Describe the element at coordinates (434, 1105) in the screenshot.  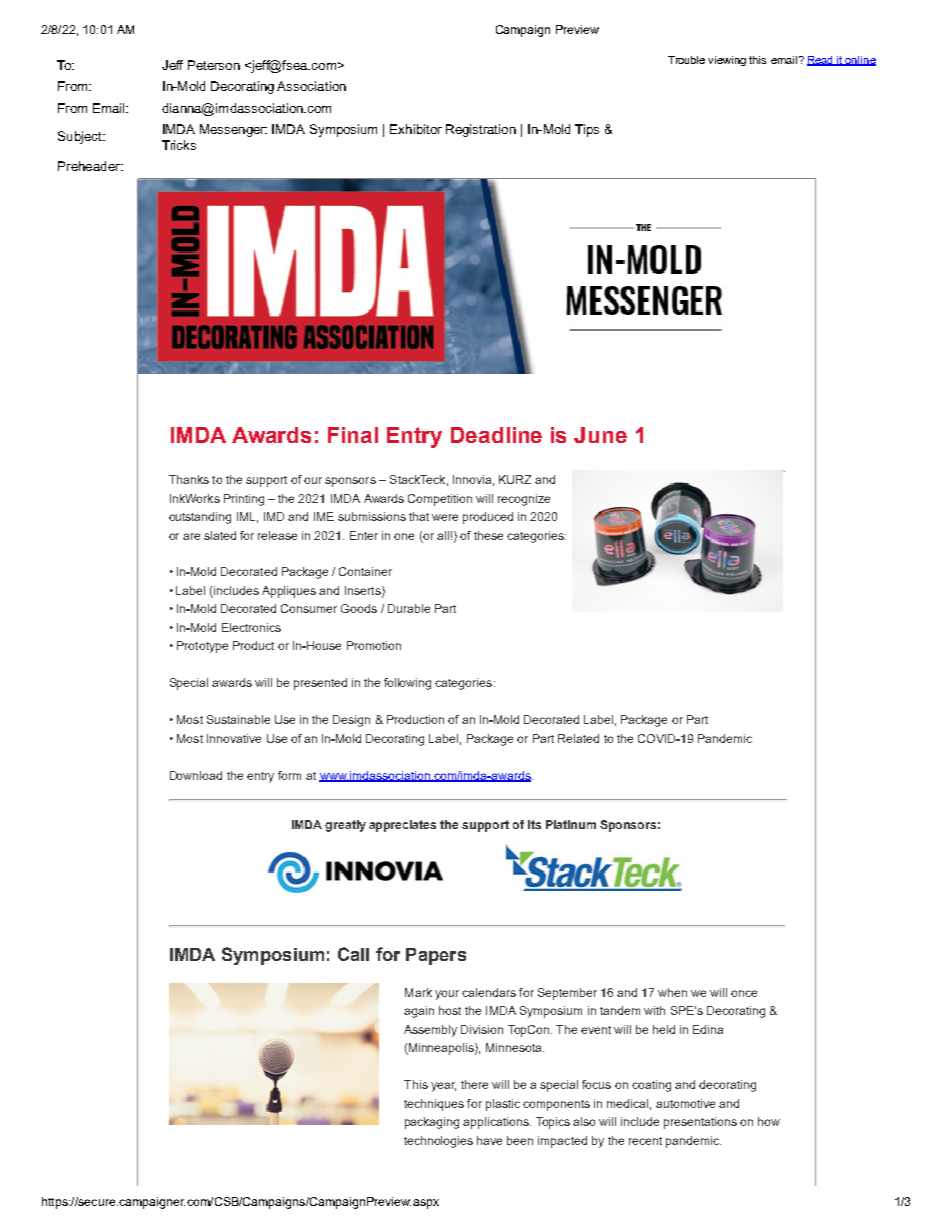
I see `techniques` at that location.
